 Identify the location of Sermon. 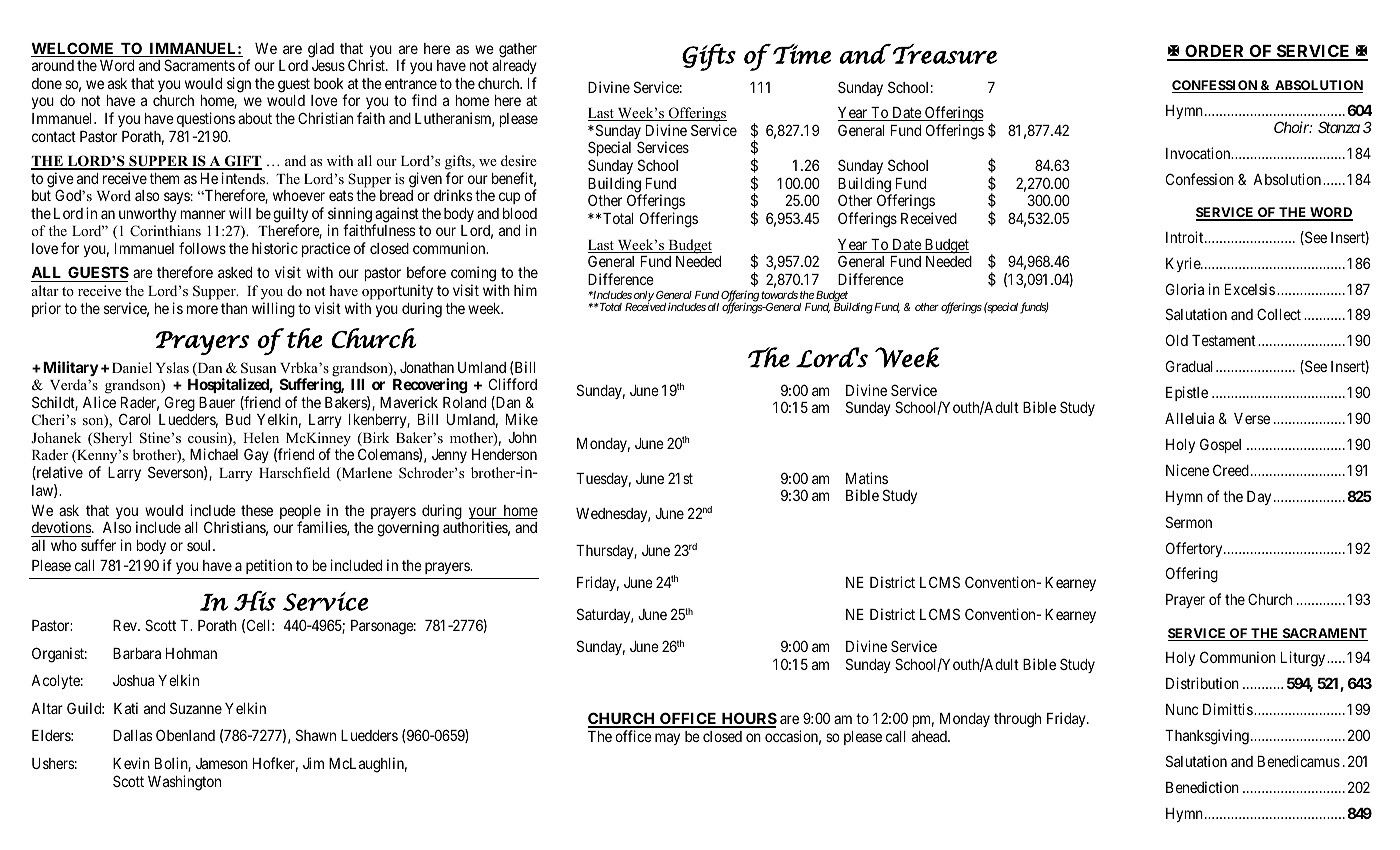
(1189, 522).
